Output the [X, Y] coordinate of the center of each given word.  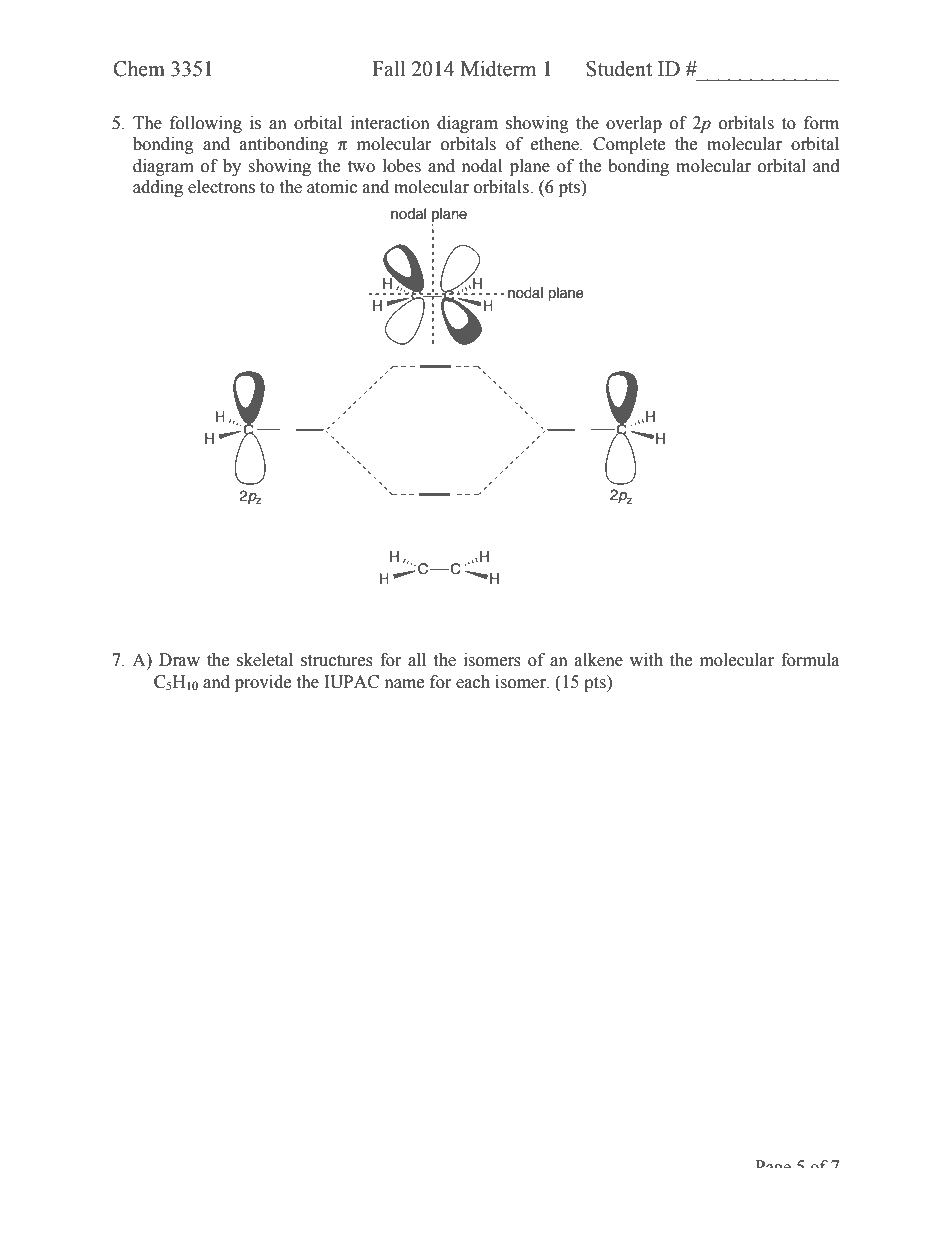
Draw [179, 660]
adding [158, 188]
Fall [388, 69]
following [206, 124]
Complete [629, 145]
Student [619, 69]
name [404, 684]
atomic [332, 187]
